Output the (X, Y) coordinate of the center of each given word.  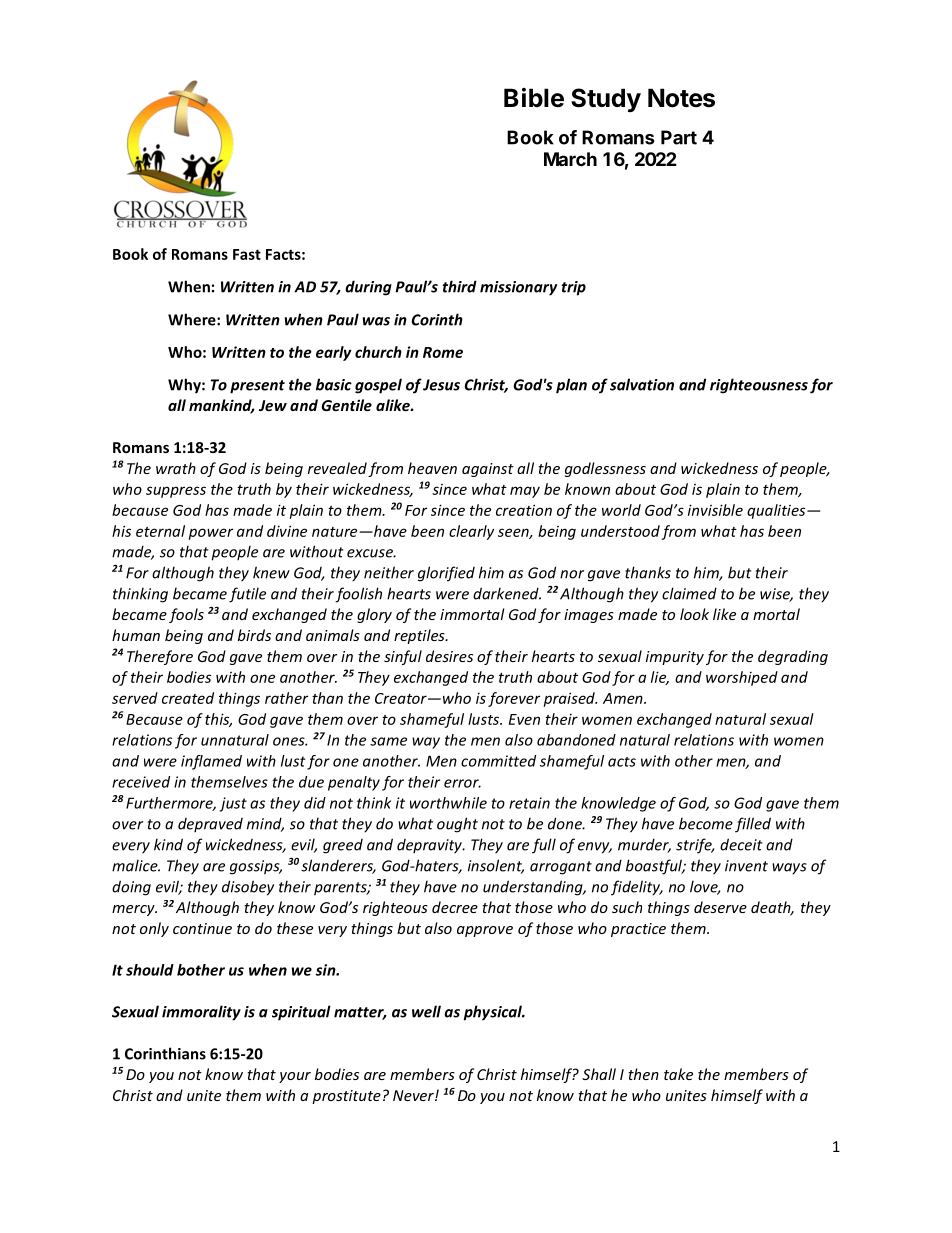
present (257, 387)
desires (449, 656)
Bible (534, 98)
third (460, 286)
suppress (176, 492)
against (488, 470)
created (188, 698)
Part (679, 137)
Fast (247, 254)
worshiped (742, 678)
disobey (248, 888)
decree (455, 907)
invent (746, 866)
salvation (642, 384)
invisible (715, 510)
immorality (201, 1013)
